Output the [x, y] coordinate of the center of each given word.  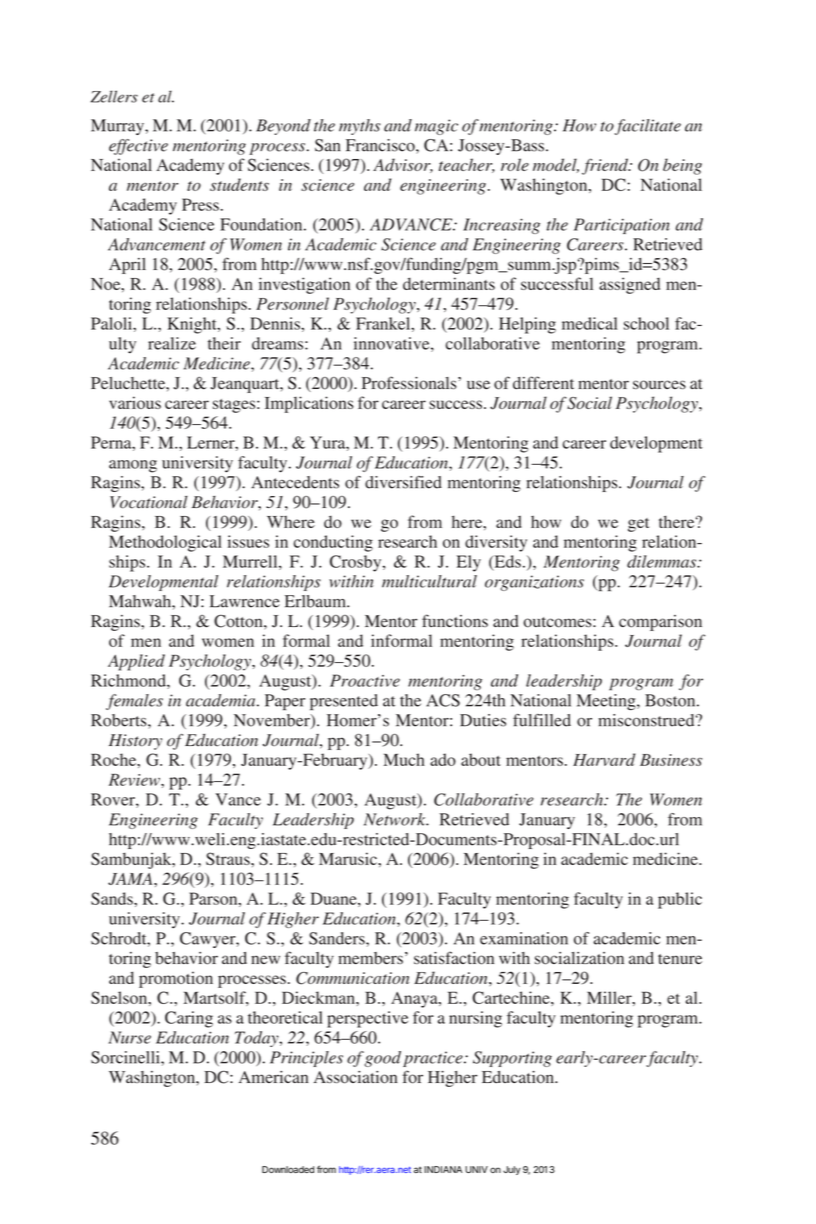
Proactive [365, 680]
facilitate [648, 127]
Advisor [403, 165]
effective [138, 147]
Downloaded [288, 1169]
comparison [660, 623]
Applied [136, 662]
